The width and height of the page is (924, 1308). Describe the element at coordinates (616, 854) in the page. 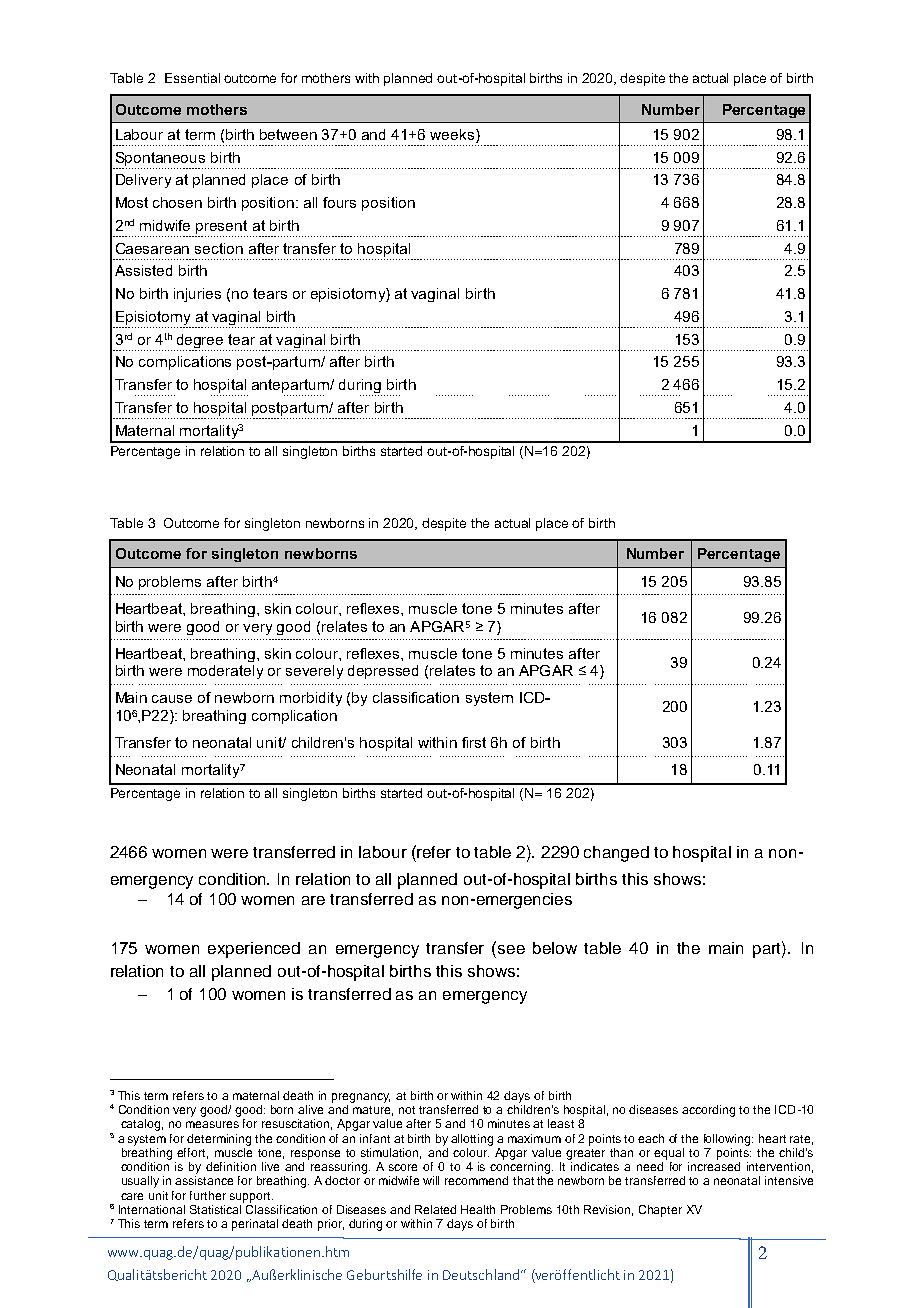

I see `changed` at that location.
